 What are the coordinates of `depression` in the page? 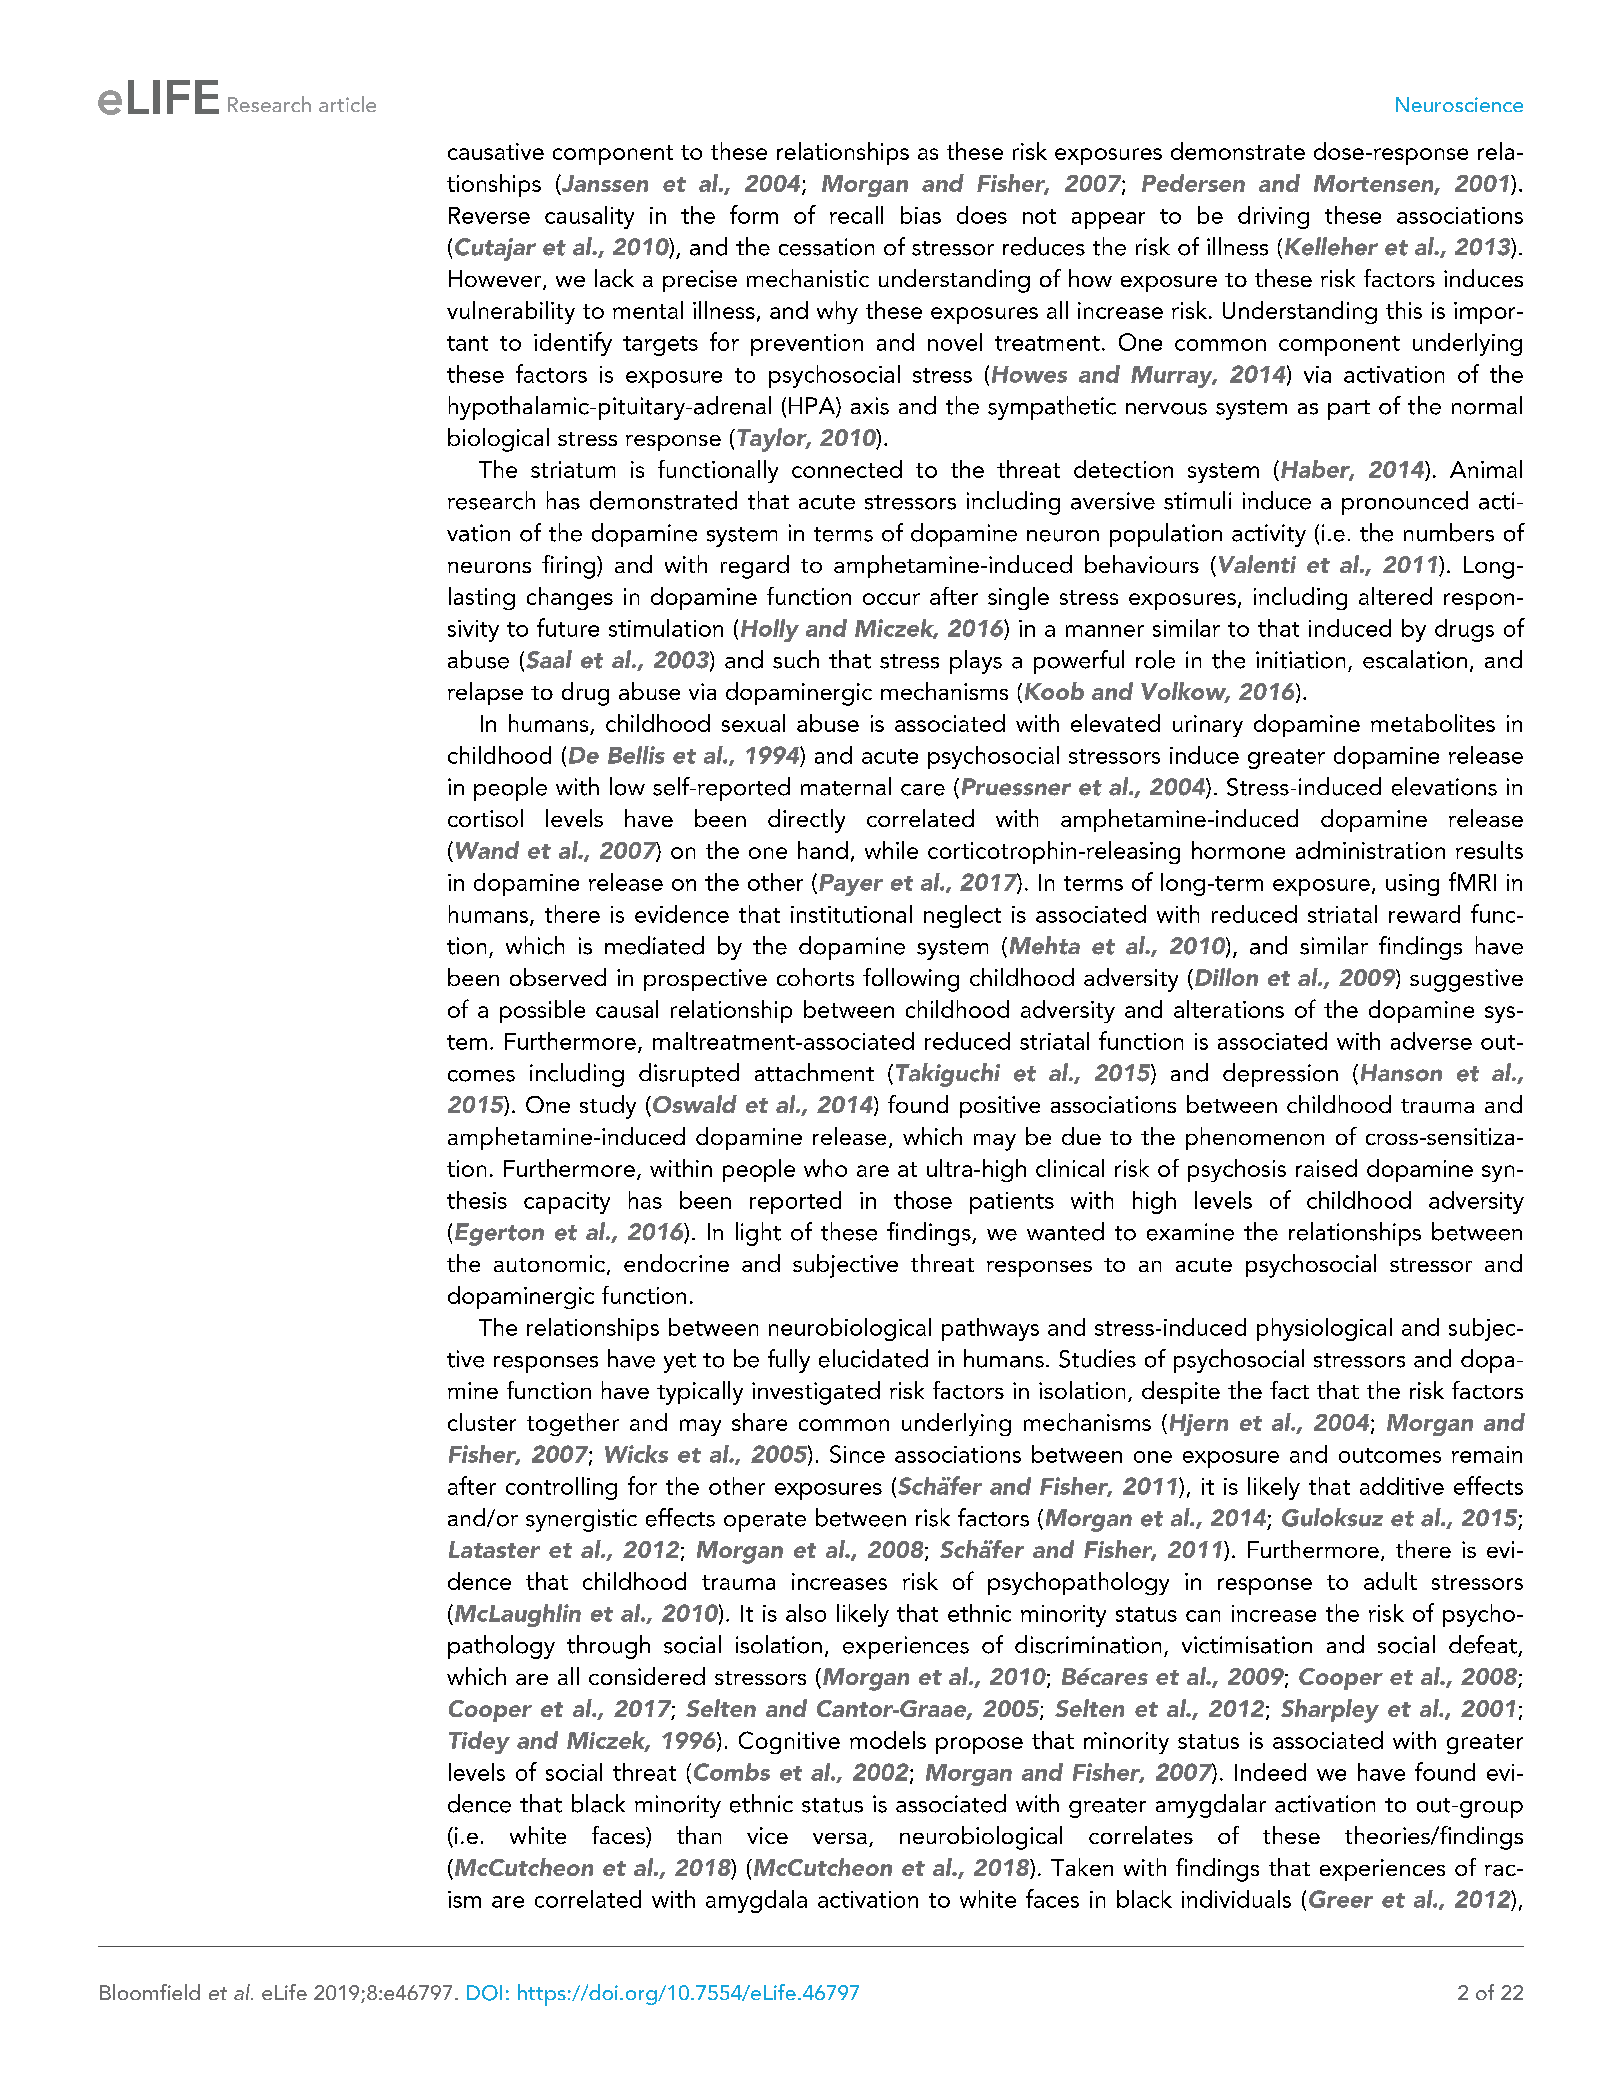 It's located at (1280, 1075).
